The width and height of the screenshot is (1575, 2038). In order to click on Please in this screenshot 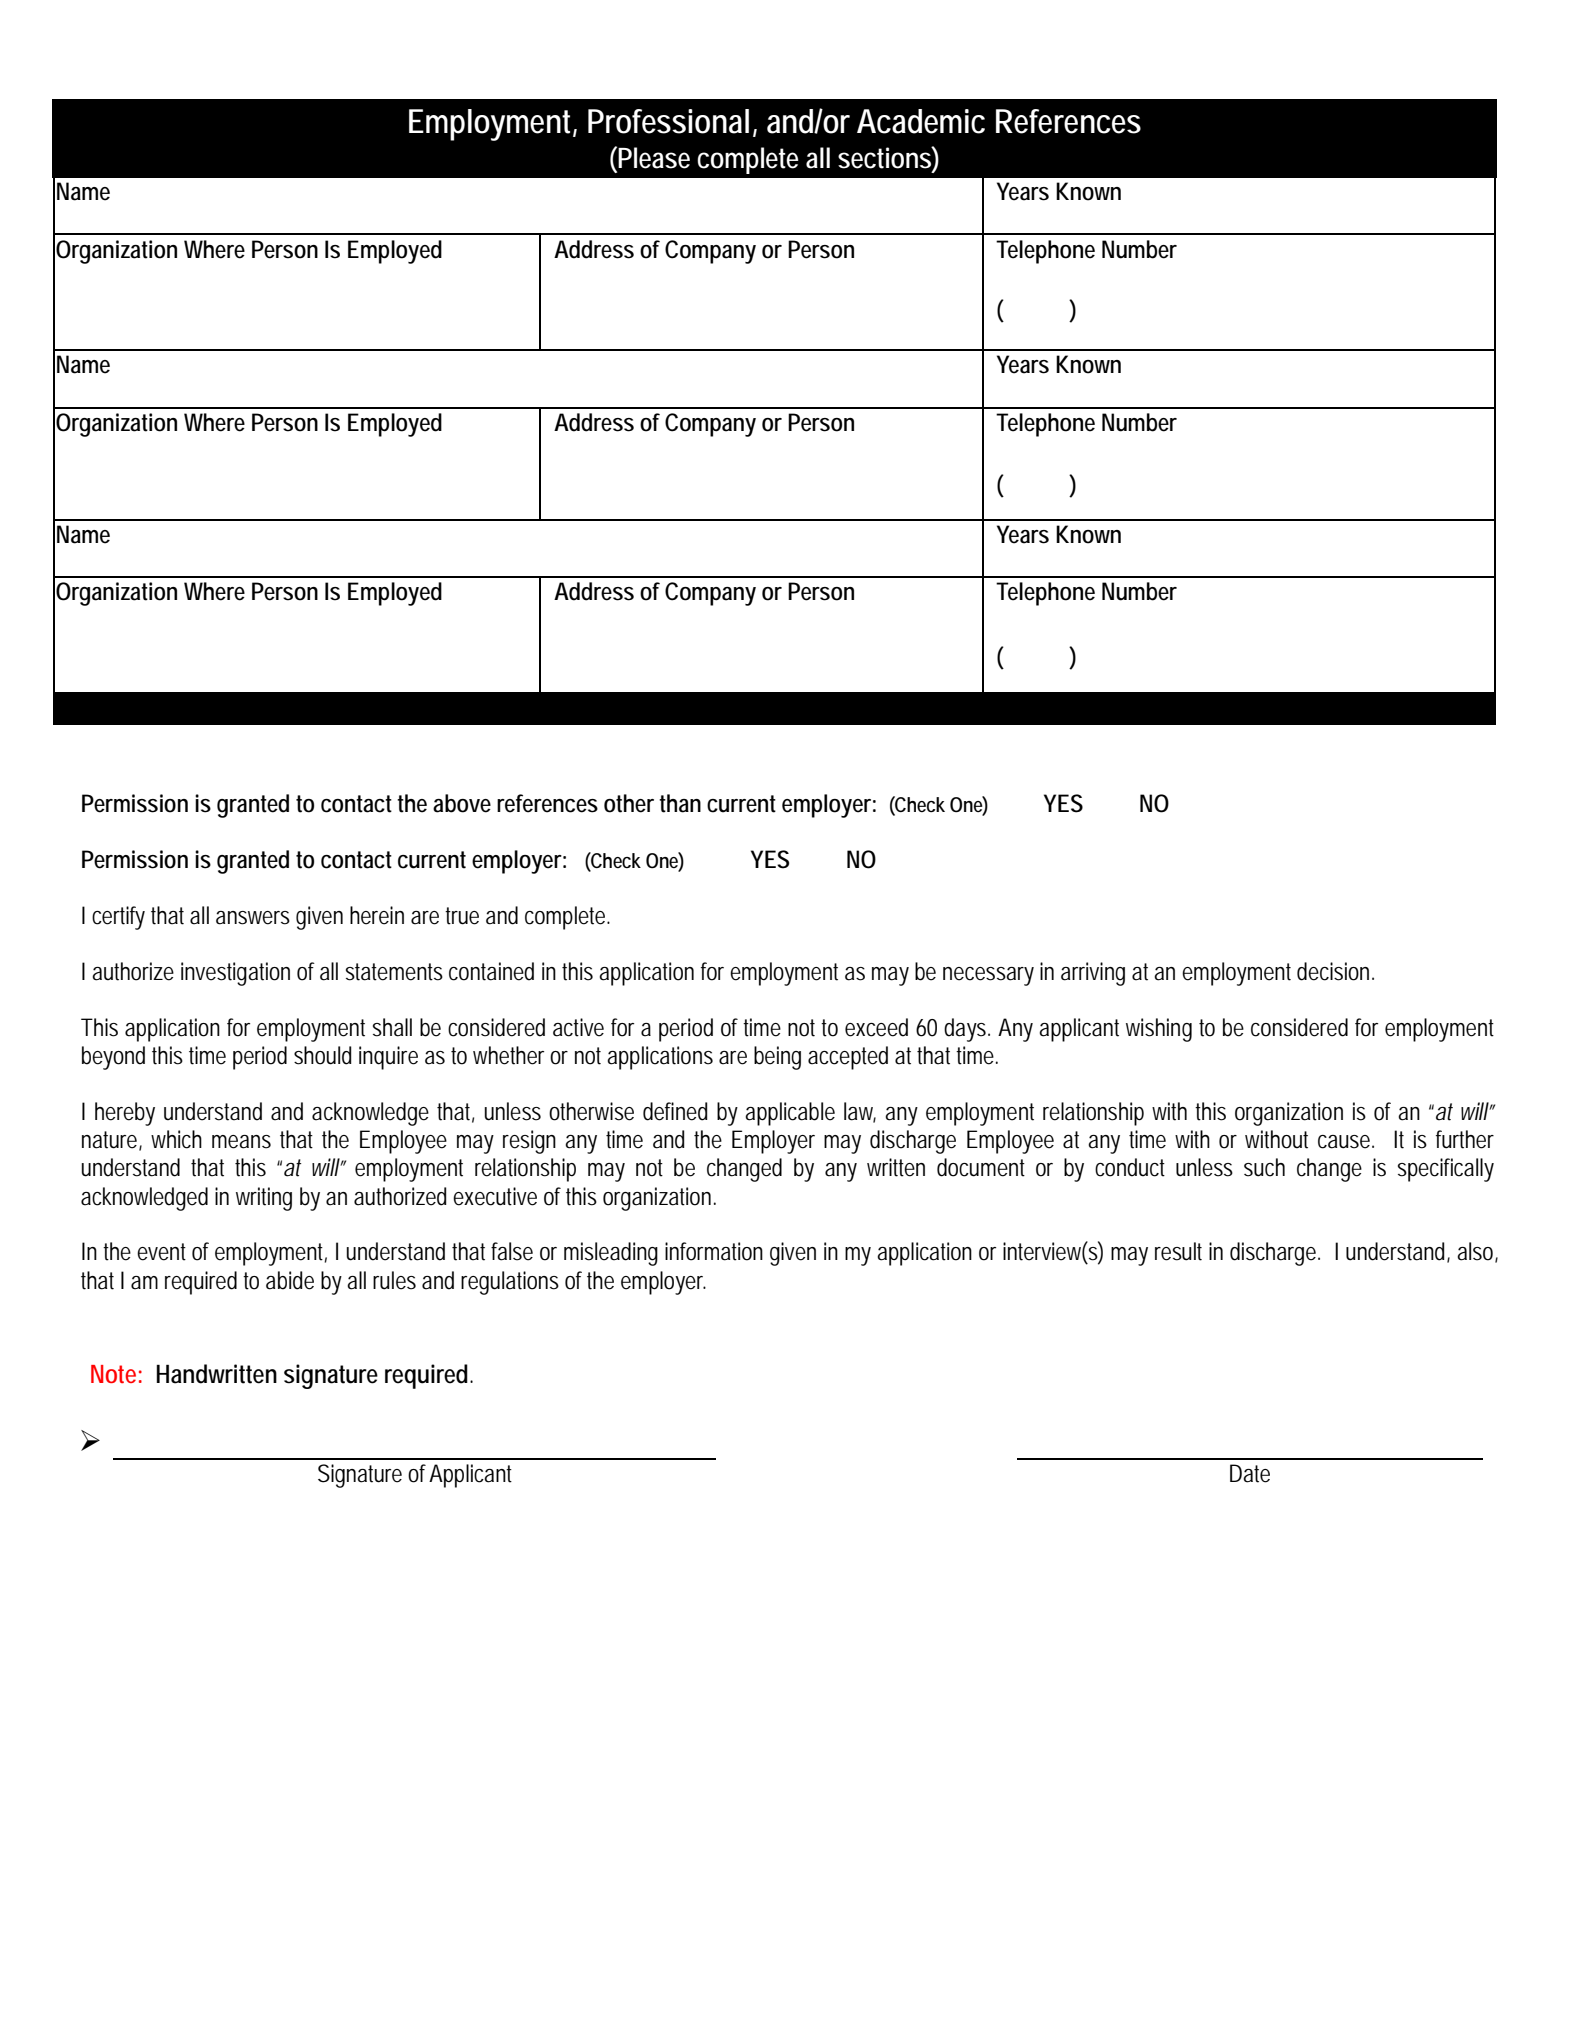, I will do `click(653, 157)`.
